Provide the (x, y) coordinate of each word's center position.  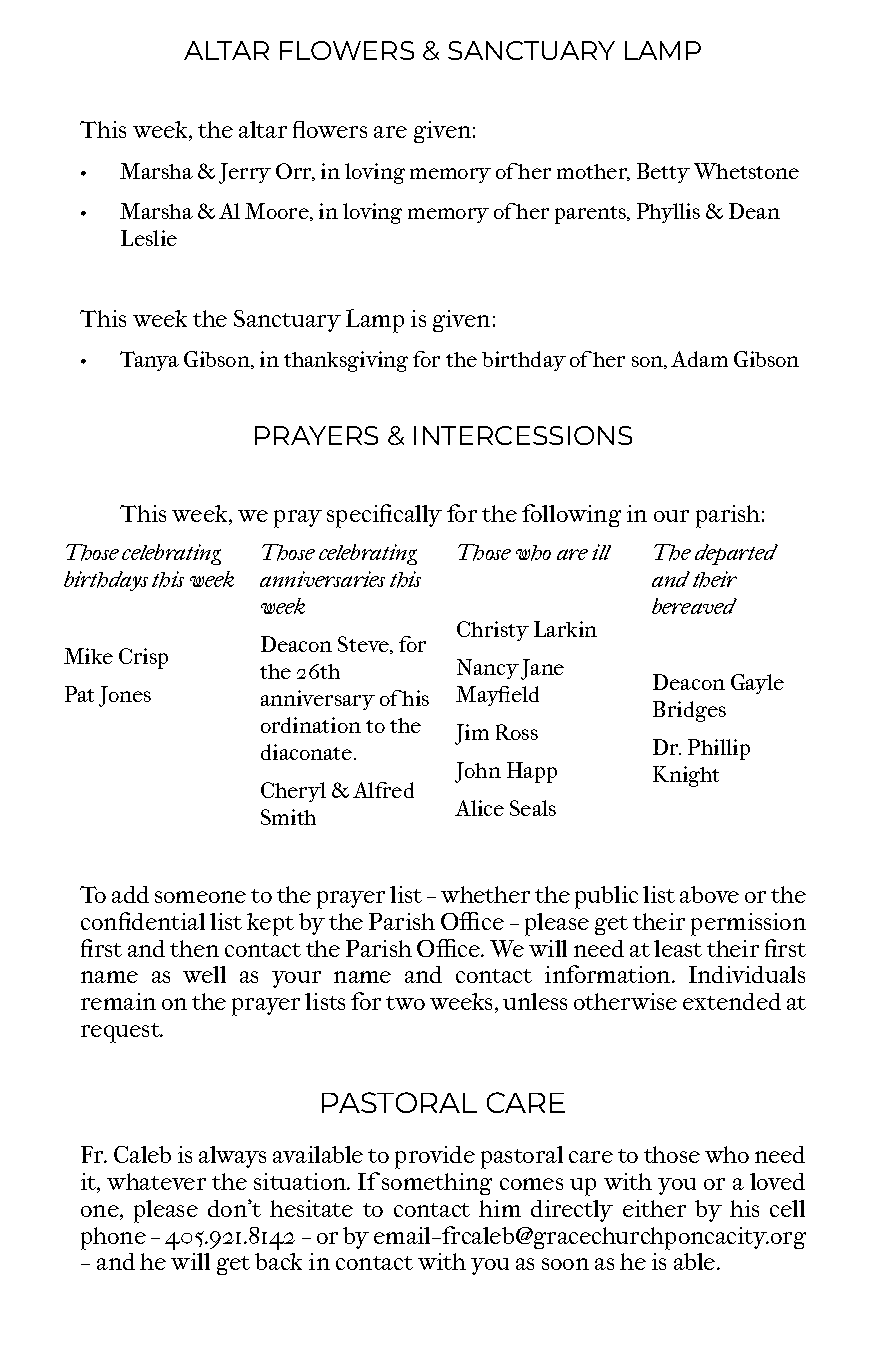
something (437, 1184)
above (709, 894)
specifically (384, 516)
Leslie (149, 238)
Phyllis (668, 213)
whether (485, 894)
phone (113, 1238)
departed (736, 554)
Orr (295, 172)
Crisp (143, 658)
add (130, 894)
